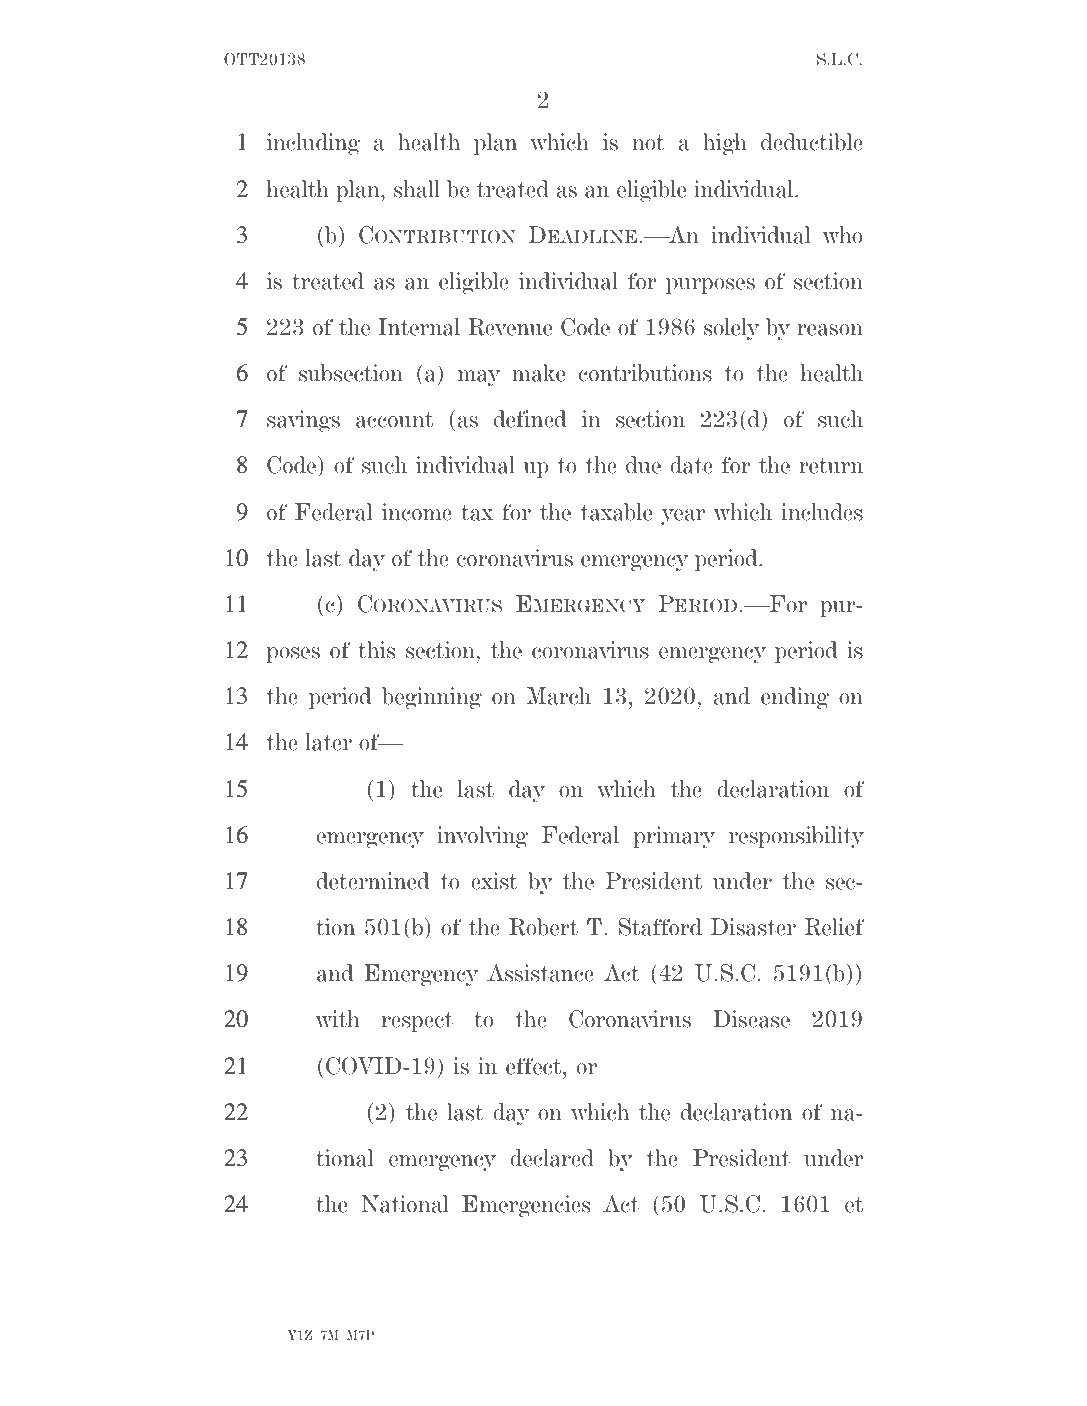  Describe the element at coordinates (796, 837) in the document. I see `responsibility` at that location.
